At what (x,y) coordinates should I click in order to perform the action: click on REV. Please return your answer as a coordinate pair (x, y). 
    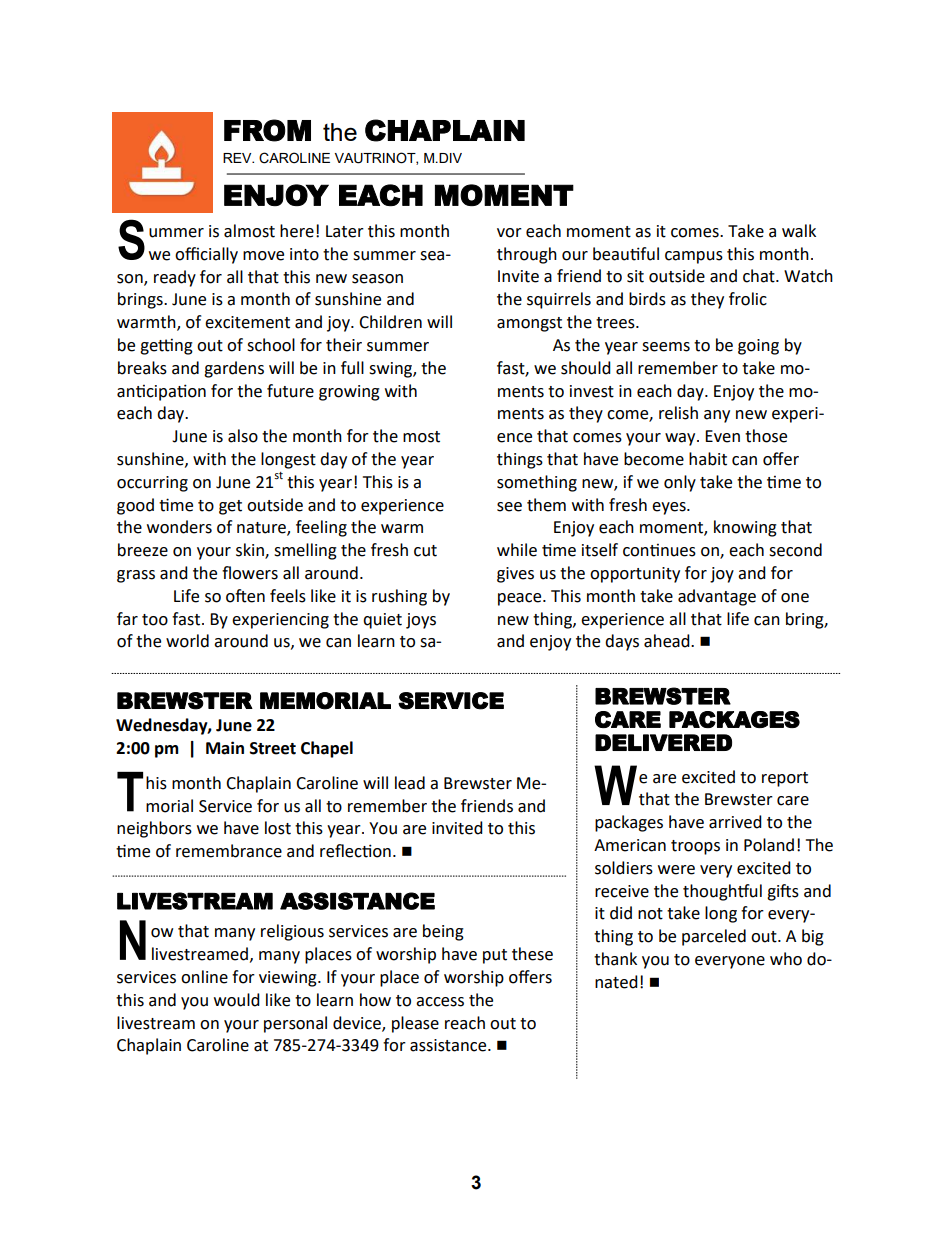
    Looking at the image, I should click on (238, 158).
